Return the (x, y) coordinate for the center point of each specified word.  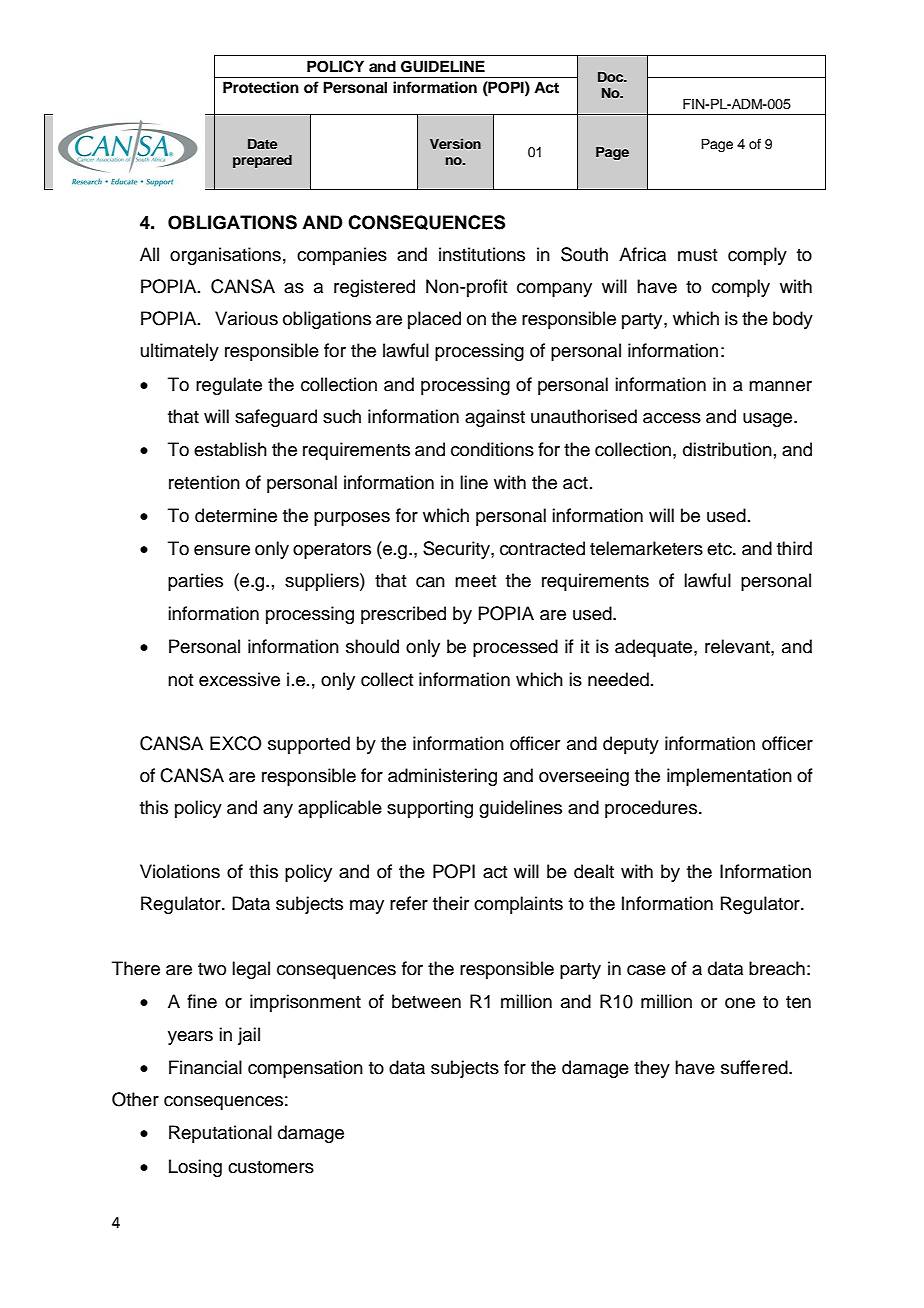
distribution (727, 449)
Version (455, 143)
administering (442, 777)
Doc (612, 77)
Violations (180, 871)
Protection (261, 87)
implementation (729, 777)
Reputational (220, 1134)
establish (230, 449)
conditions (492, 449)
